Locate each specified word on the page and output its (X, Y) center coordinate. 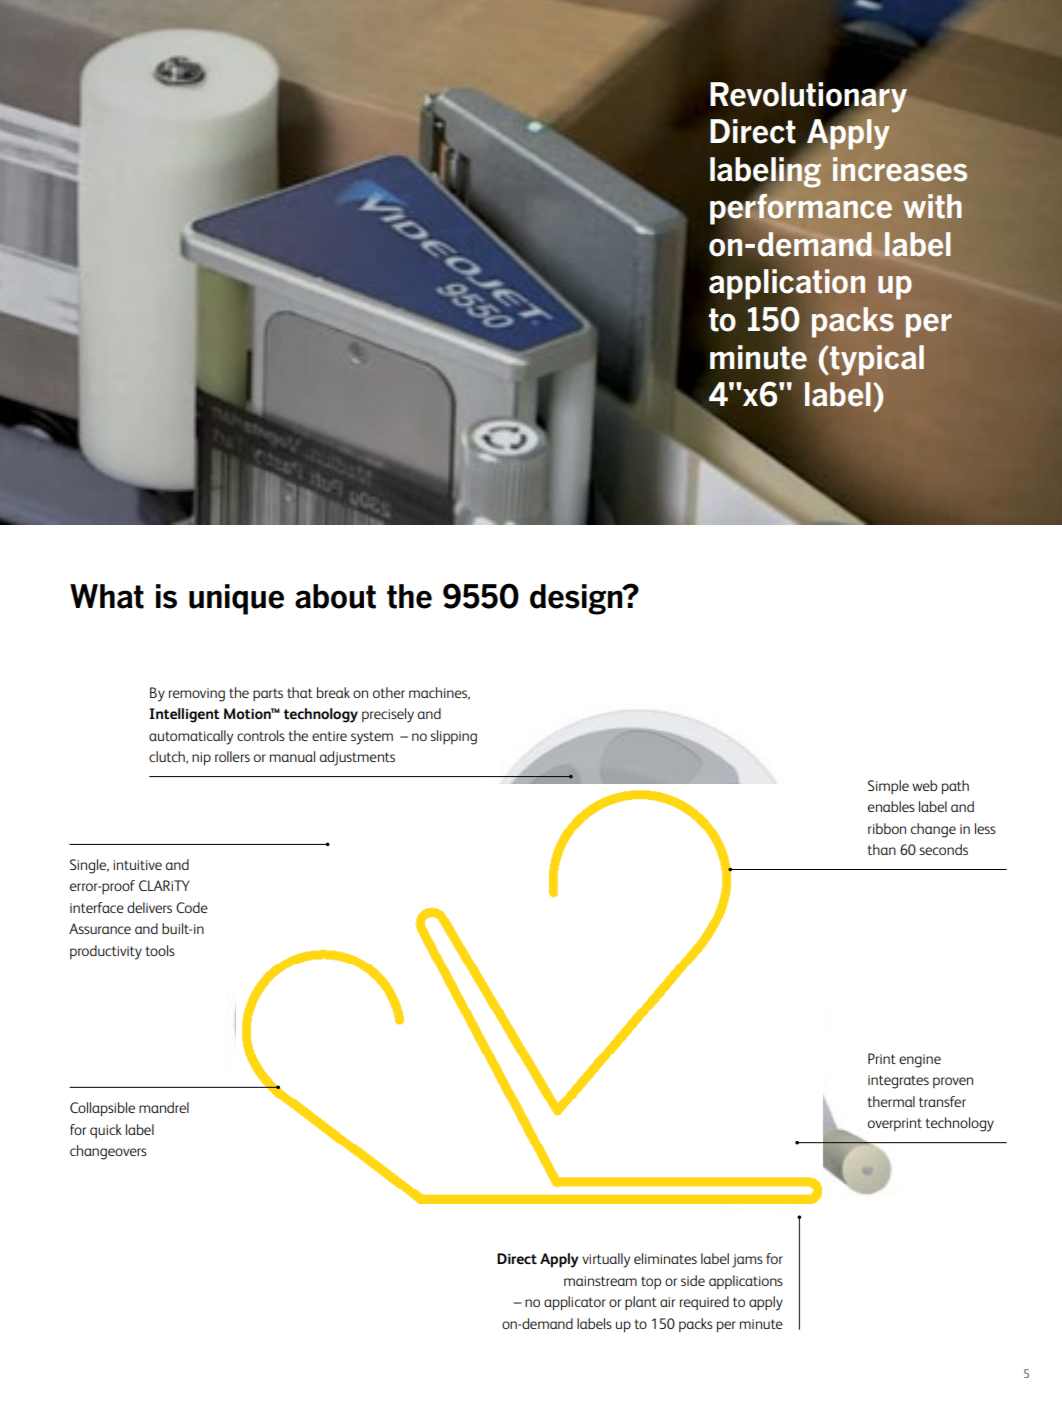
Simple (888, 787)
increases (900, 169)
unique (236, 599)
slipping (453, 737)
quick (106, 1131)
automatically (191, 737)
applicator (575, 1303)
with (932, 206)
